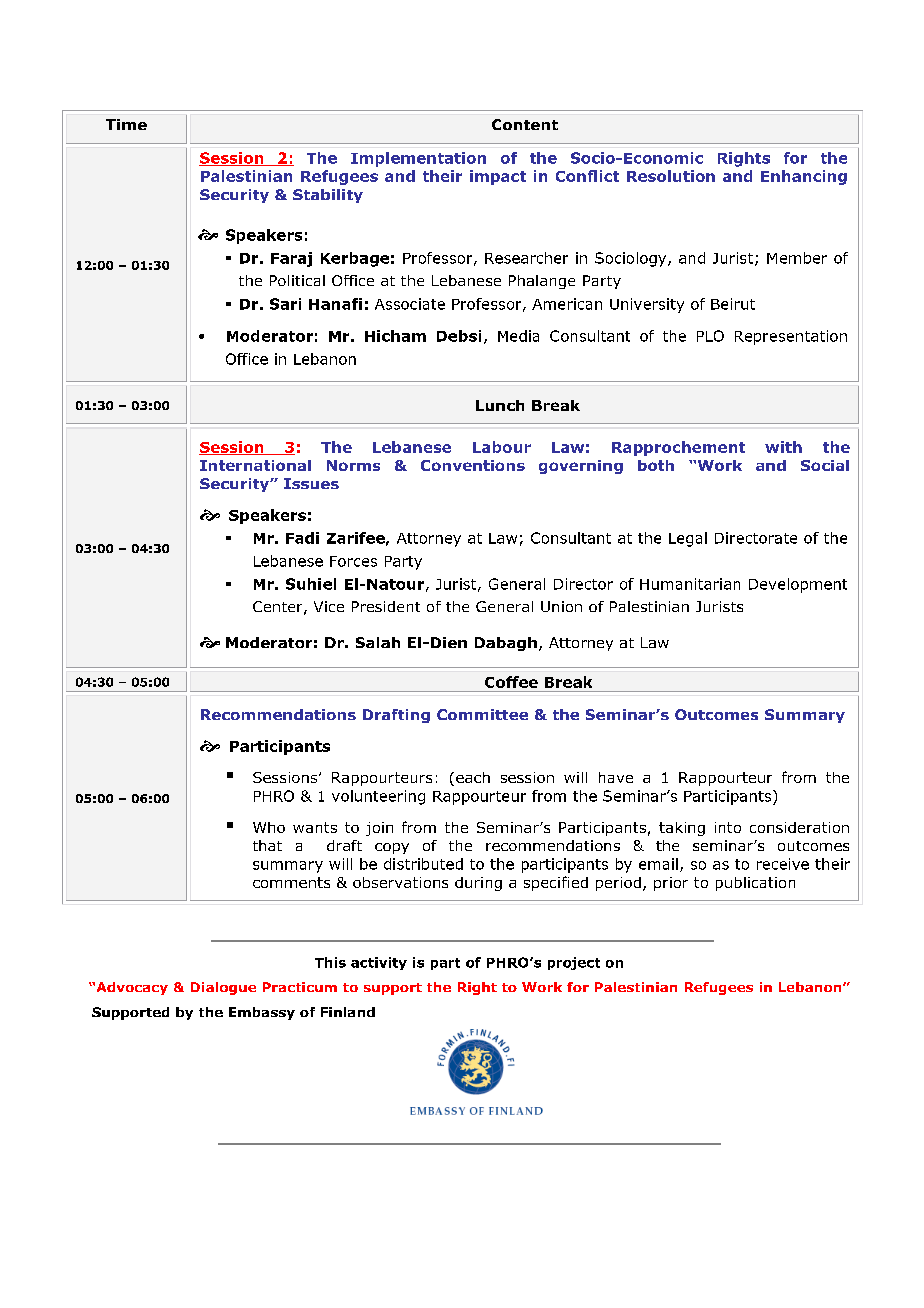  What do you see at coordinates (690, 584) in the page?
I see `Humanitarian` at bounding box center [690, 584].
